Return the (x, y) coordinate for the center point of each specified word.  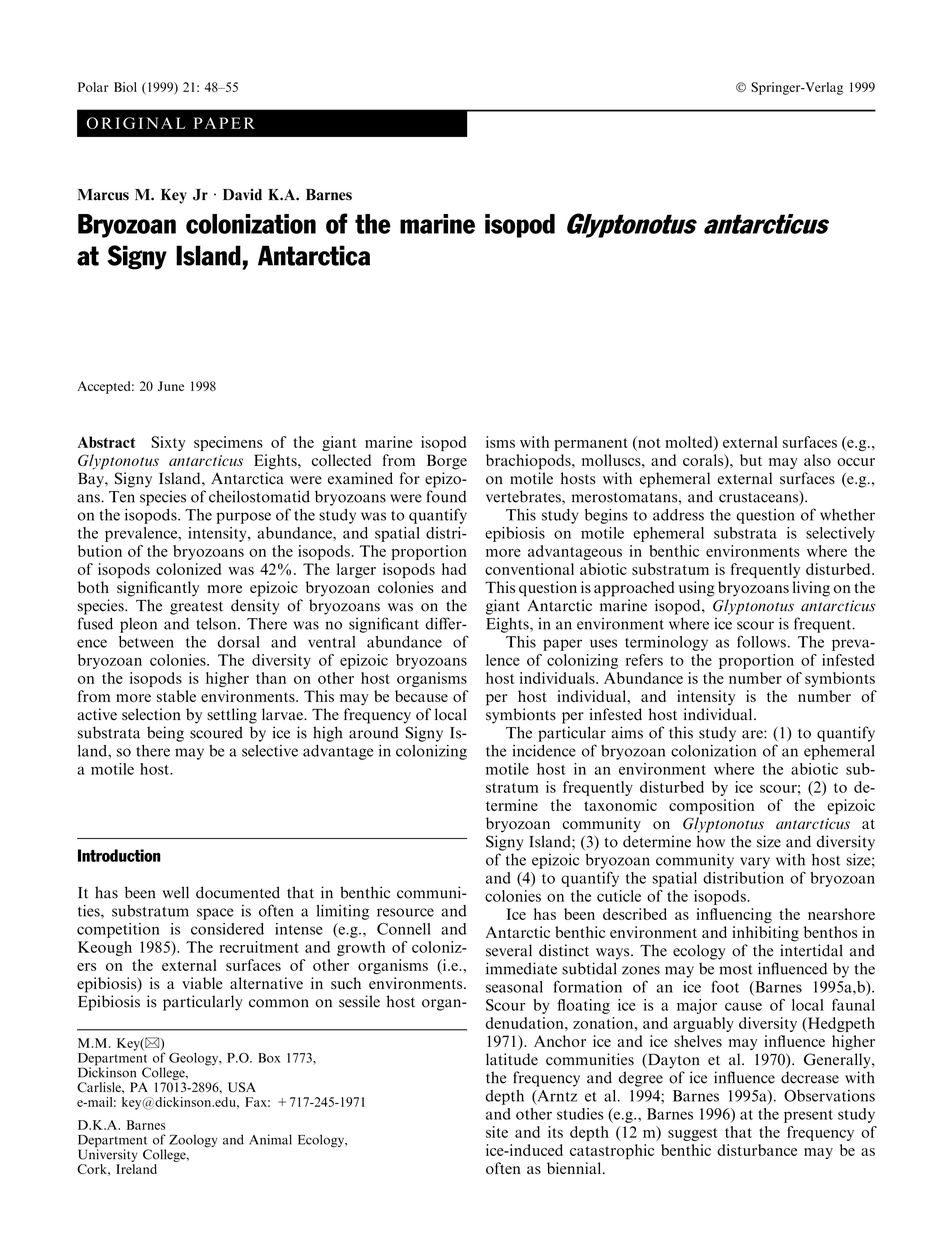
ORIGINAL (136, 123)
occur (856, 462)
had (454, 569)
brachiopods (529, 462)
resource (405, 912)
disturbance (757, 1150)
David (242, 195)
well (176, 892)
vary (755, 863)
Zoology (193, 1141)
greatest (196, 608)
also (817, 460)
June (171, 386)
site (497, 1132)
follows (761, 641)
